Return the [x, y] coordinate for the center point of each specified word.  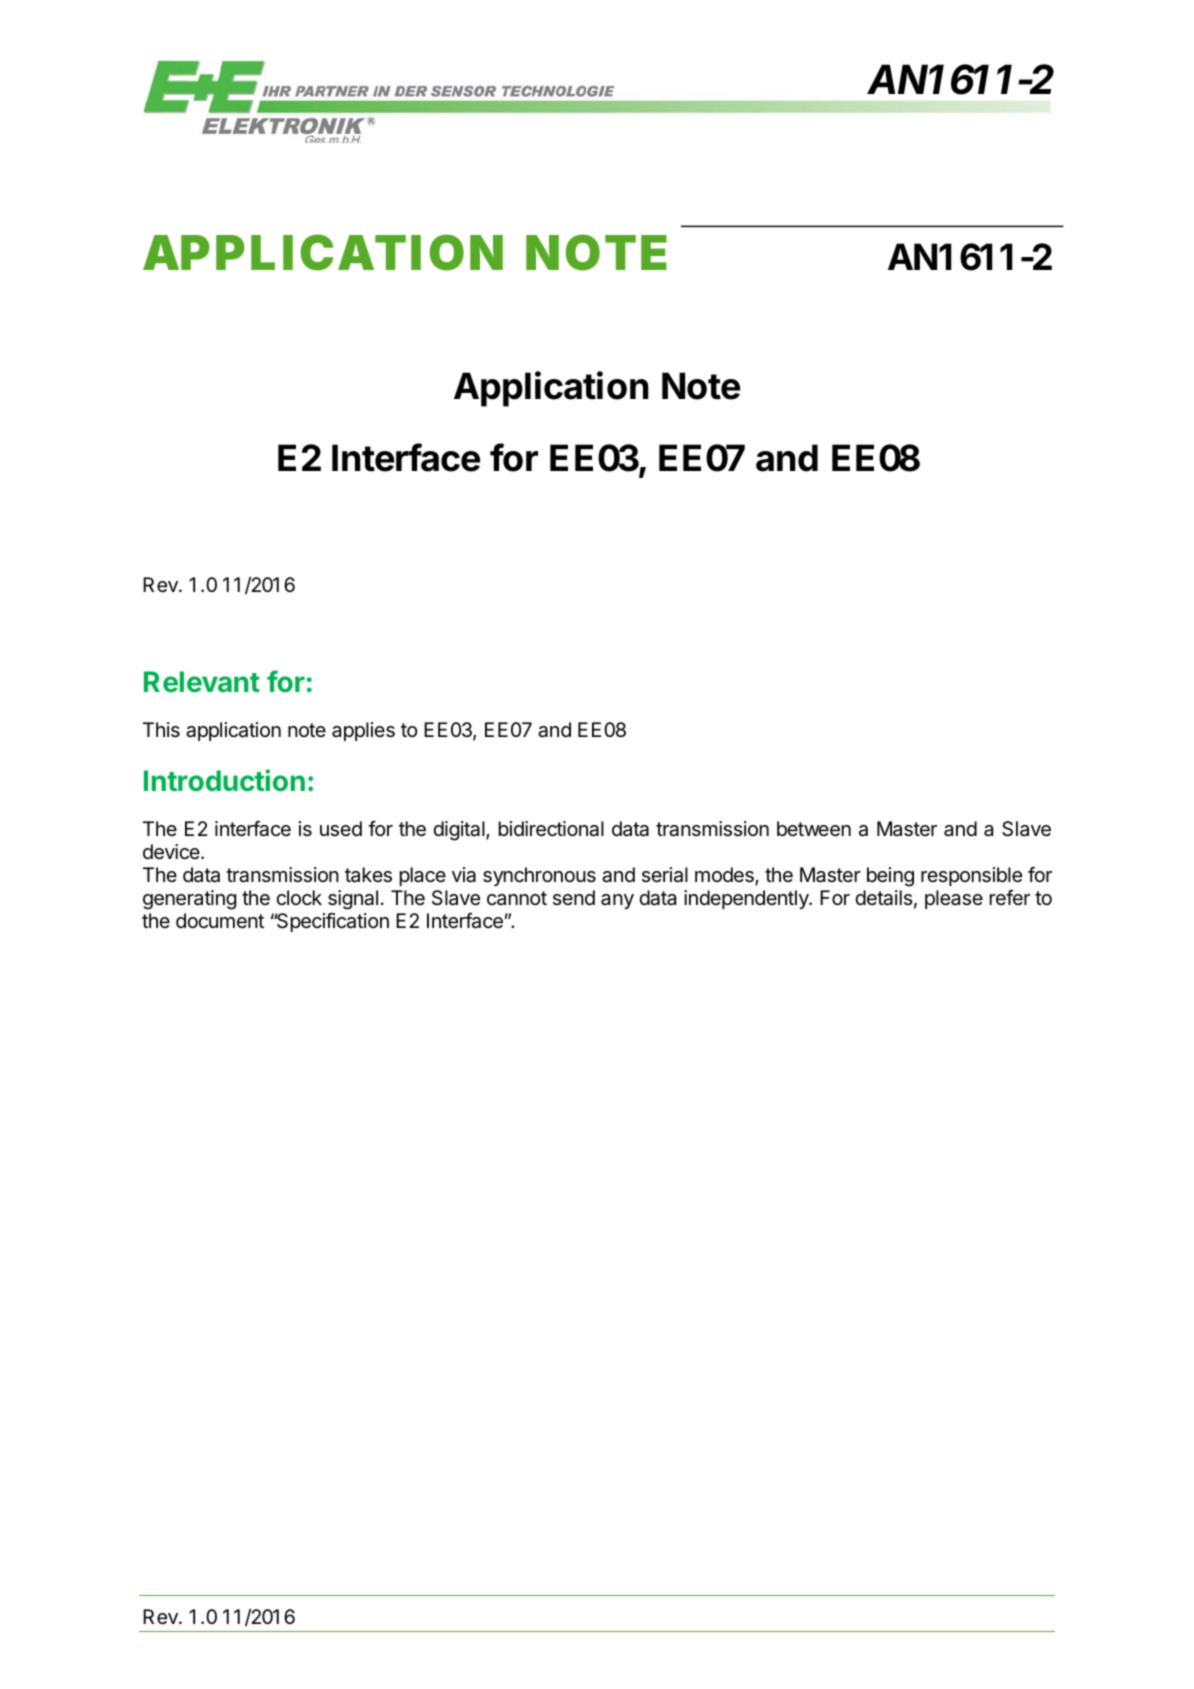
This [161, 729]
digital [460, 831]
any [617, 901]
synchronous [539, 876]
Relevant [202, 681]
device [172, 852]
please [954, 899]
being [890, 877]
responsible [971, 876]
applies [363, 731]
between [814, 829]
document [220, 920]
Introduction [224, 780]
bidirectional [551, 829]
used [341, 829]
